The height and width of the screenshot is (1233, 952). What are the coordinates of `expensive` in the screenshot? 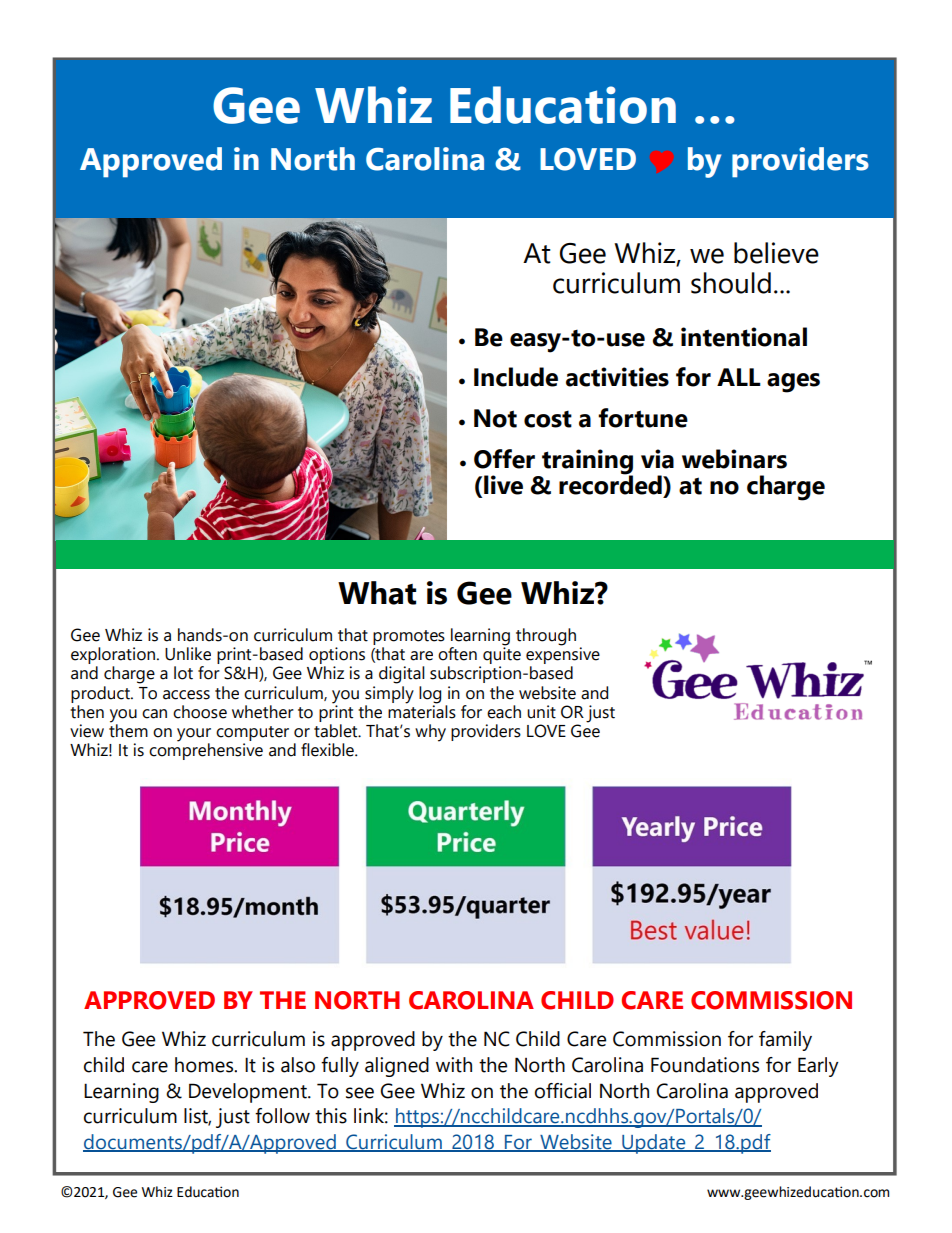 It's located at (563, 654).
